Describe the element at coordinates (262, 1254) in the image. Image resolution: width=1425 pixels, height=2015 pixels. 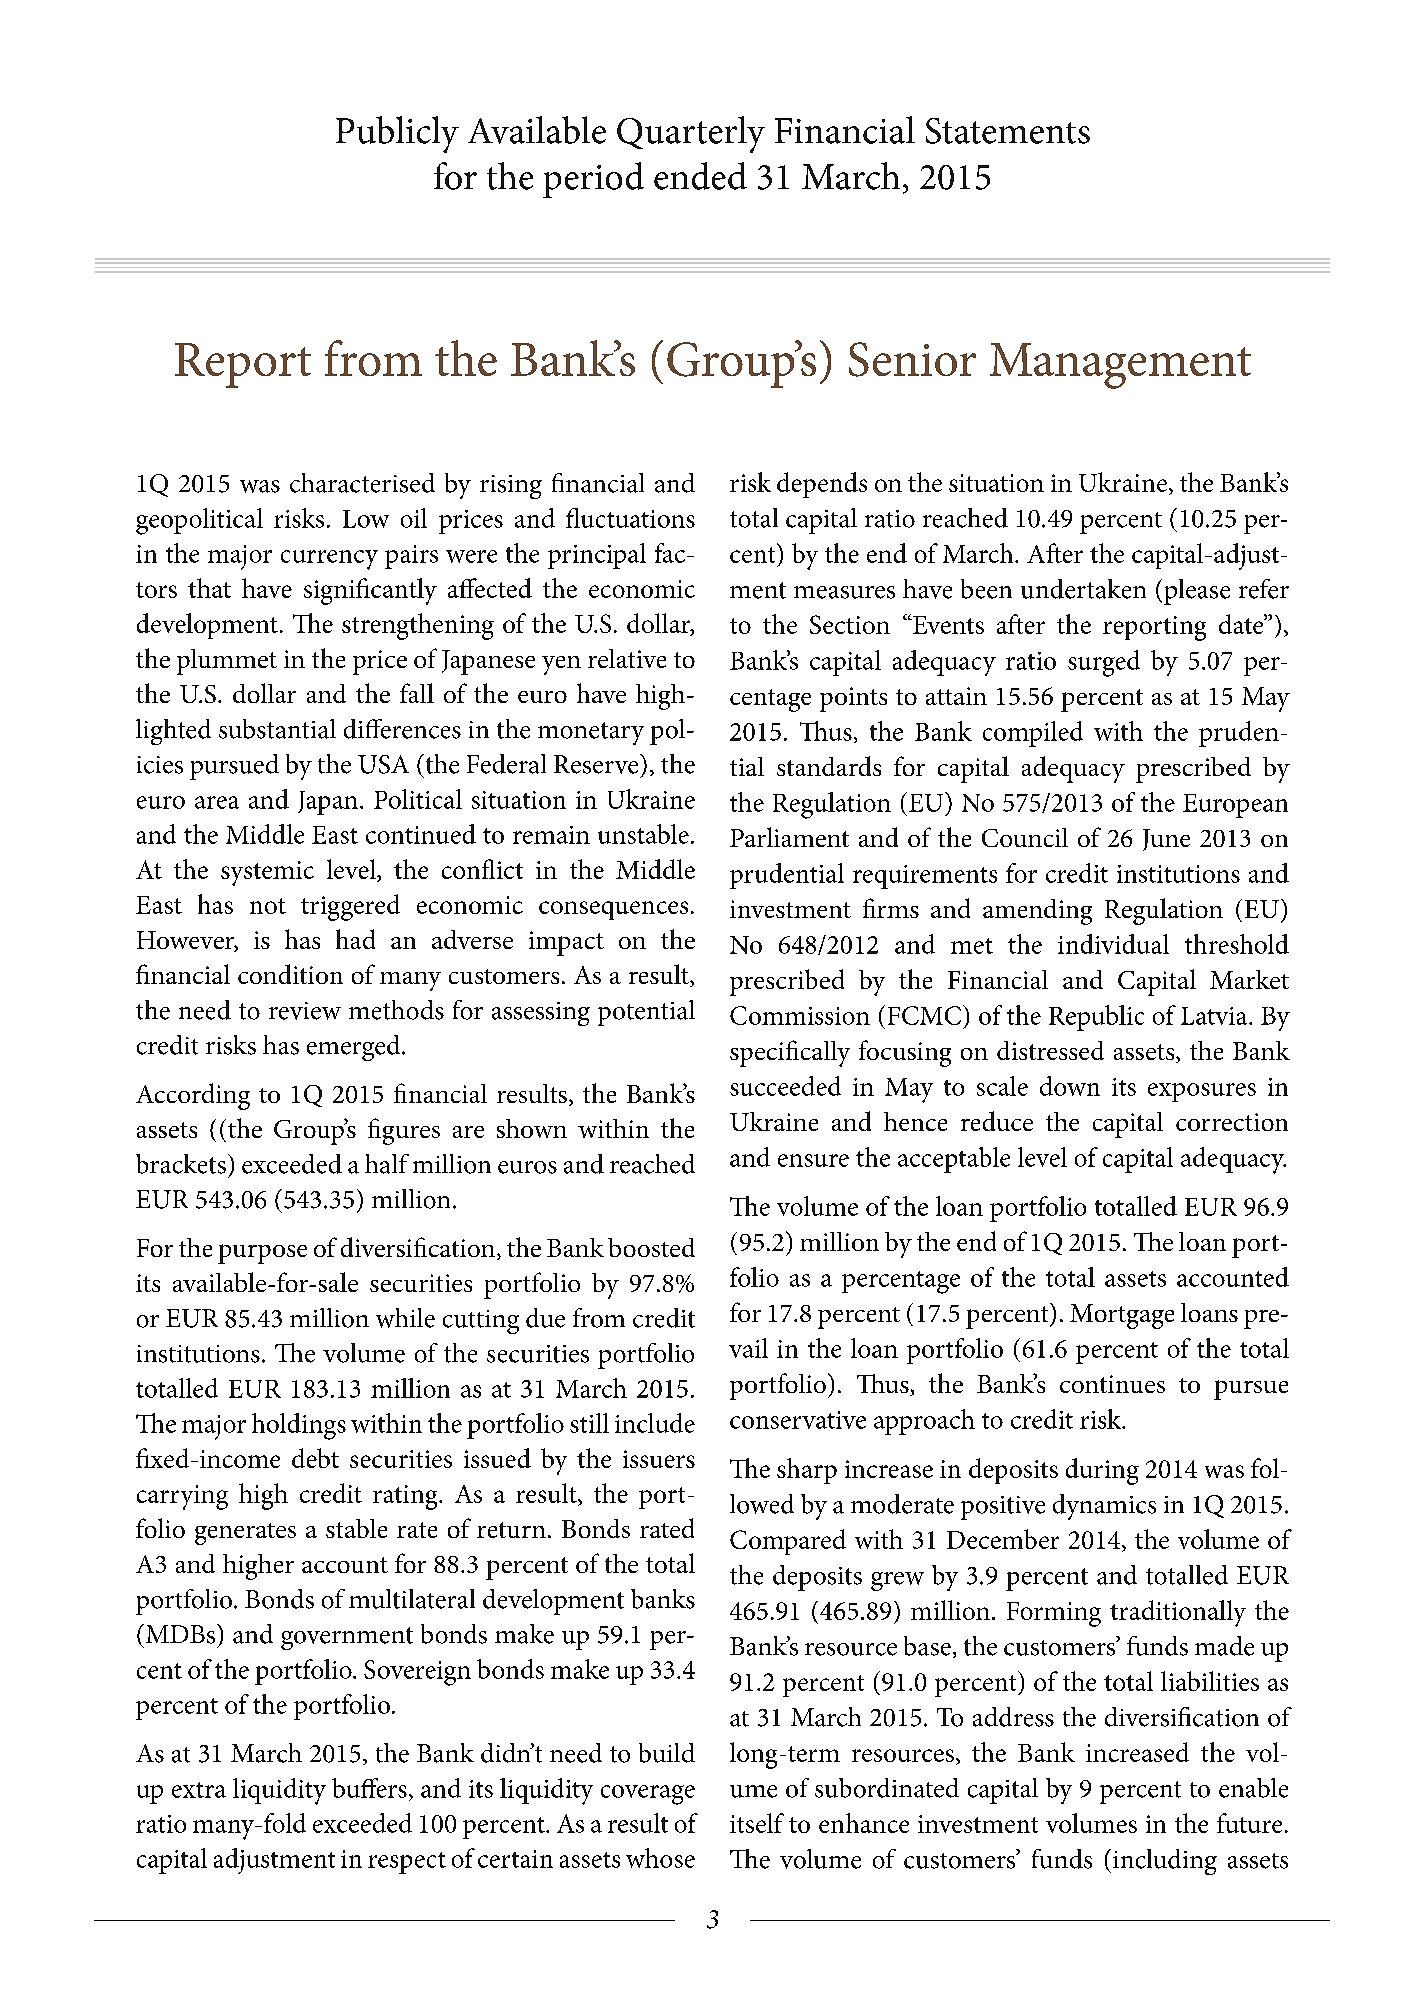
I see `purpose` at that location.
